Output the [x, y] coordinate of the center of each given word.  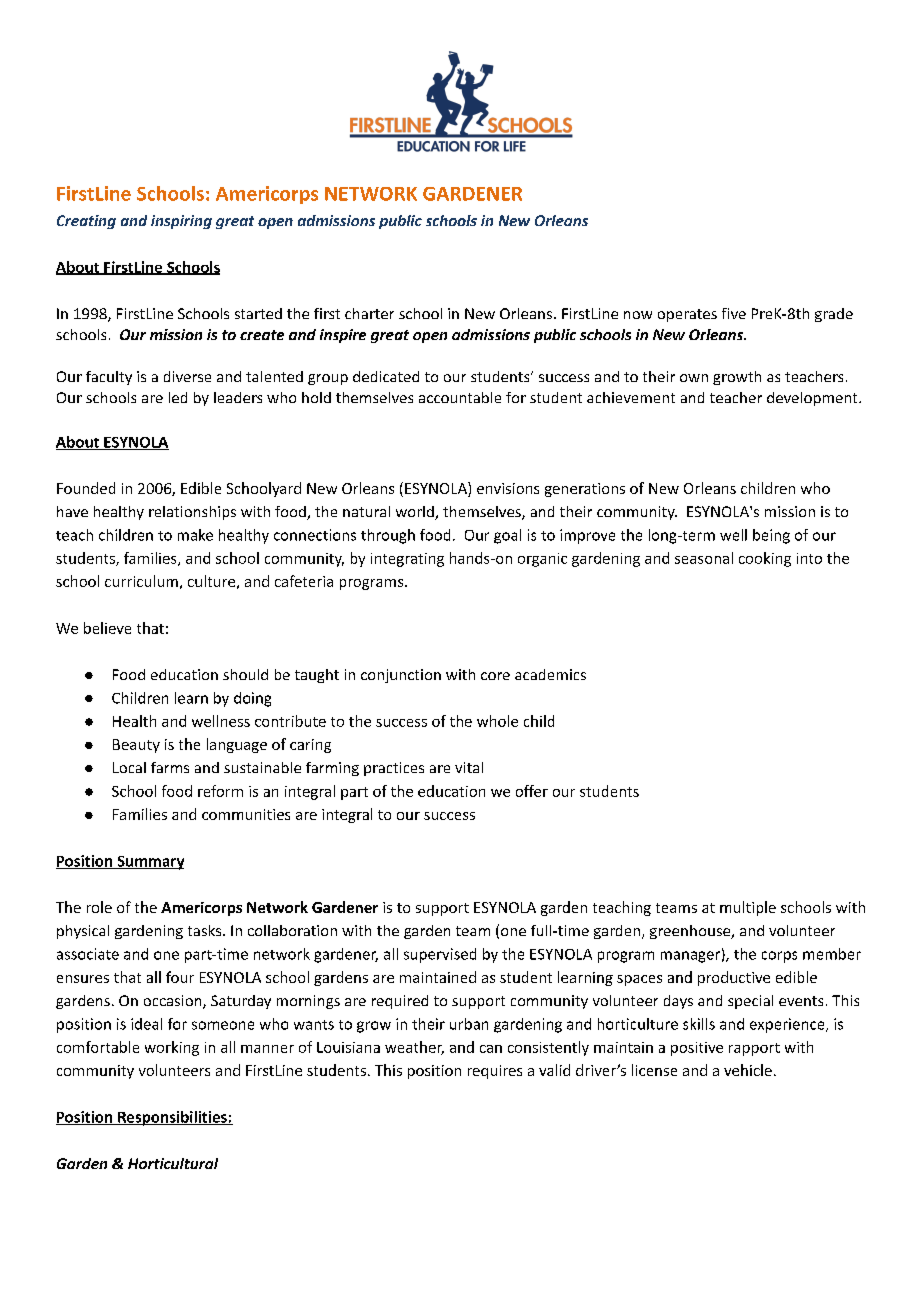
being [771, 536]
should [245, 674]
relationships [192, 513]
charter [369, 313]
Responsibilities [172, 1118]
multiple [748, 908]
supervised [440, 955]
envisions [508, 488]
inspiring [181, 222]
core [495, 676]
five [734, 313]
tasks [206, 930]
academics [550, 674]
